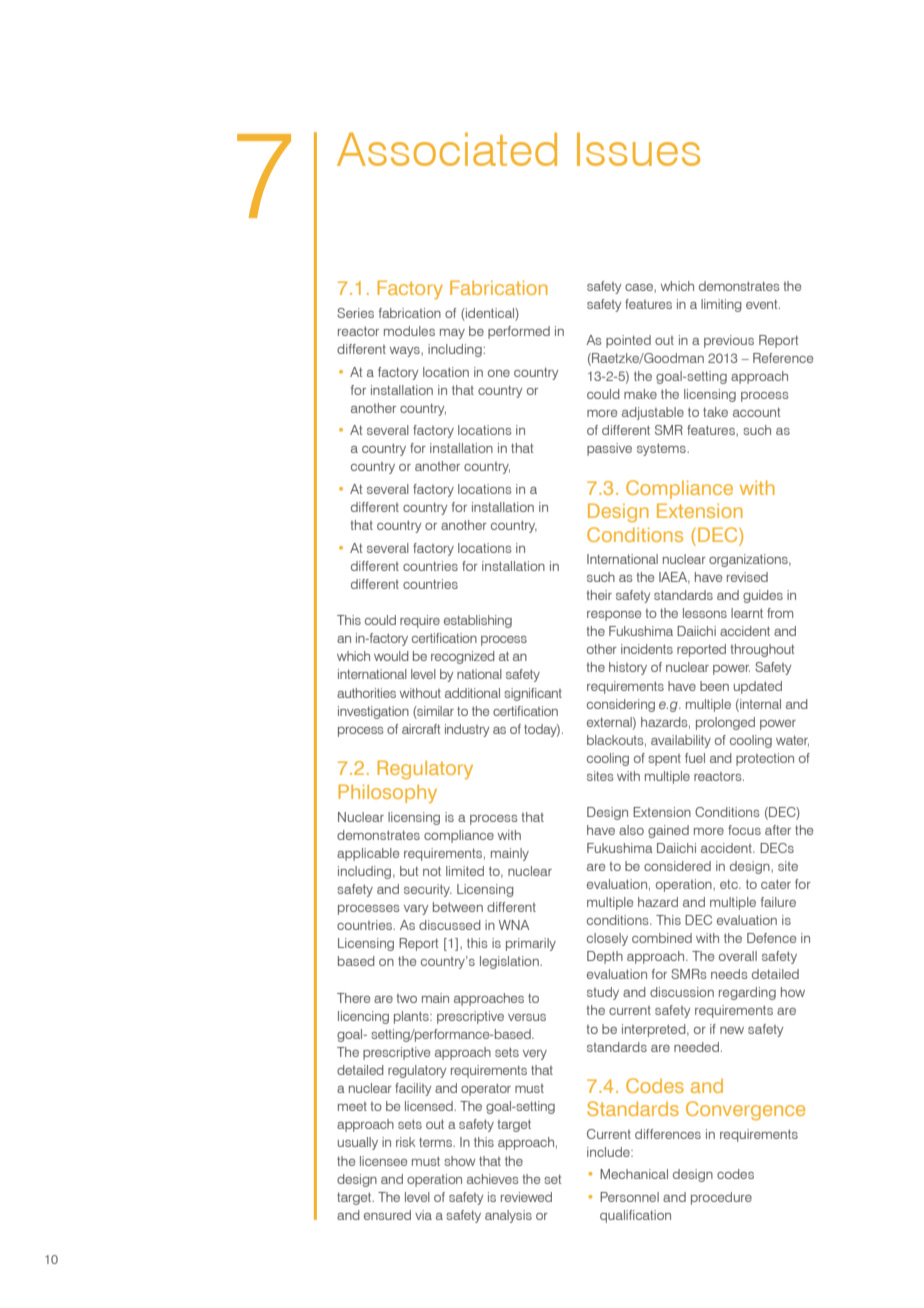 The width and height of the screenshot is (924, 1308). Describe the element at coordinates (609, 449) in the screenshot. I see `passive` at that location.
